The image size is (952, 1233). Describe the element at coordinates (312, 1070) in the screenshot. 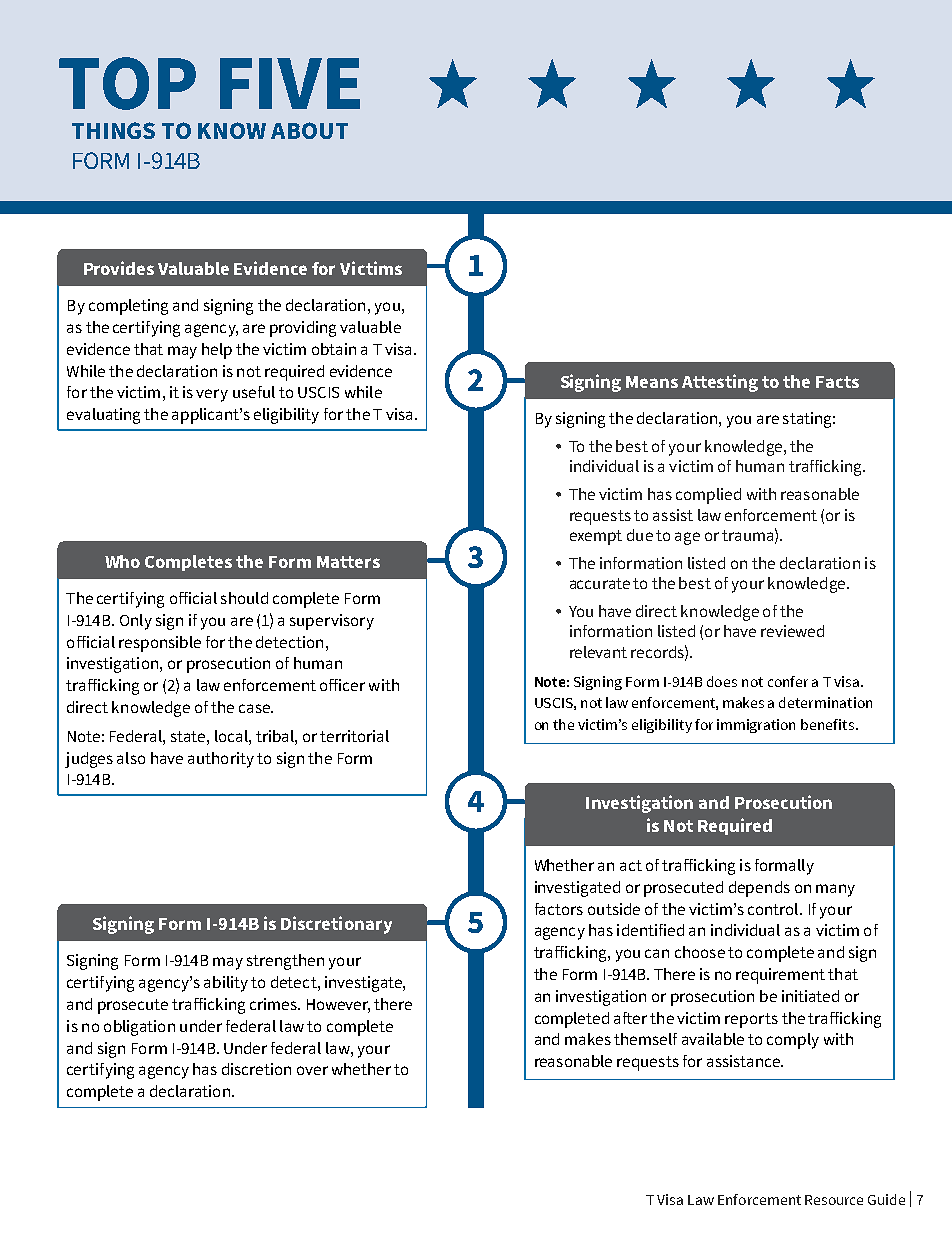

I see `over` at that location.
